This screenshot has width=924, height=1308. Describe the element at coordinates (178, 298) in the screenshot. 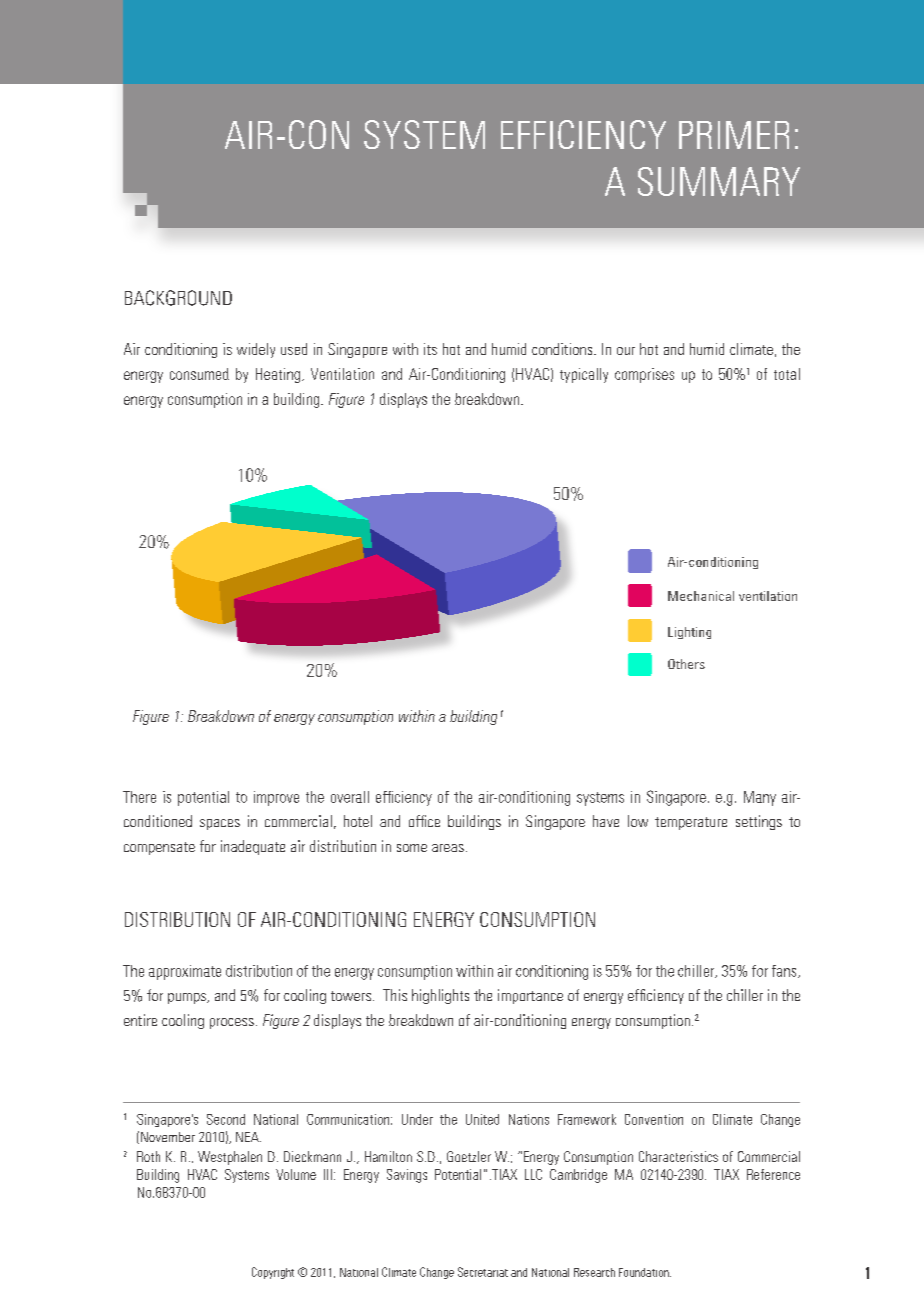

I see `Background` at that location.
